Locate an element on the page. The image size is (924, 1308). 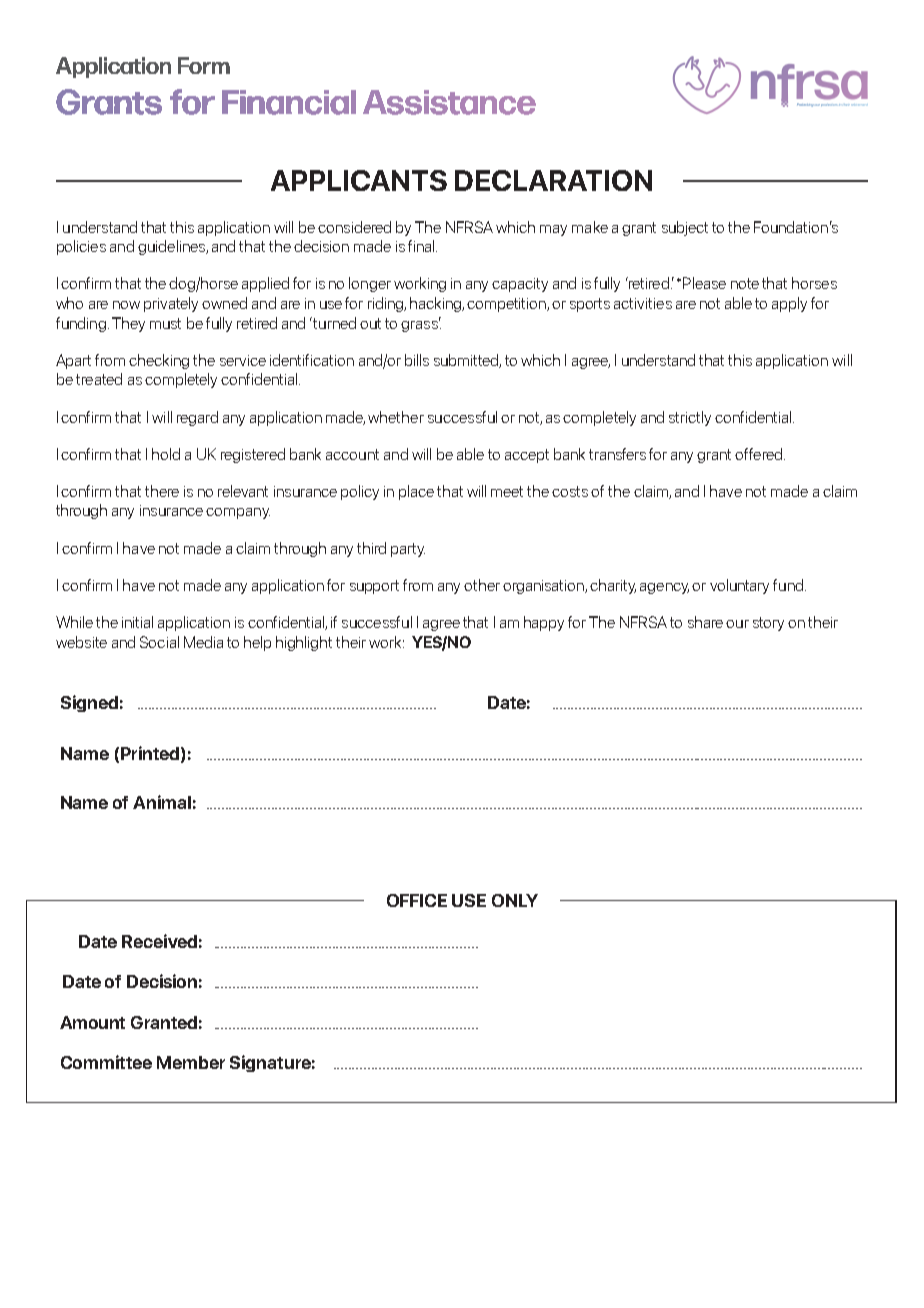
Signed is located at coordinates (89, 703).
